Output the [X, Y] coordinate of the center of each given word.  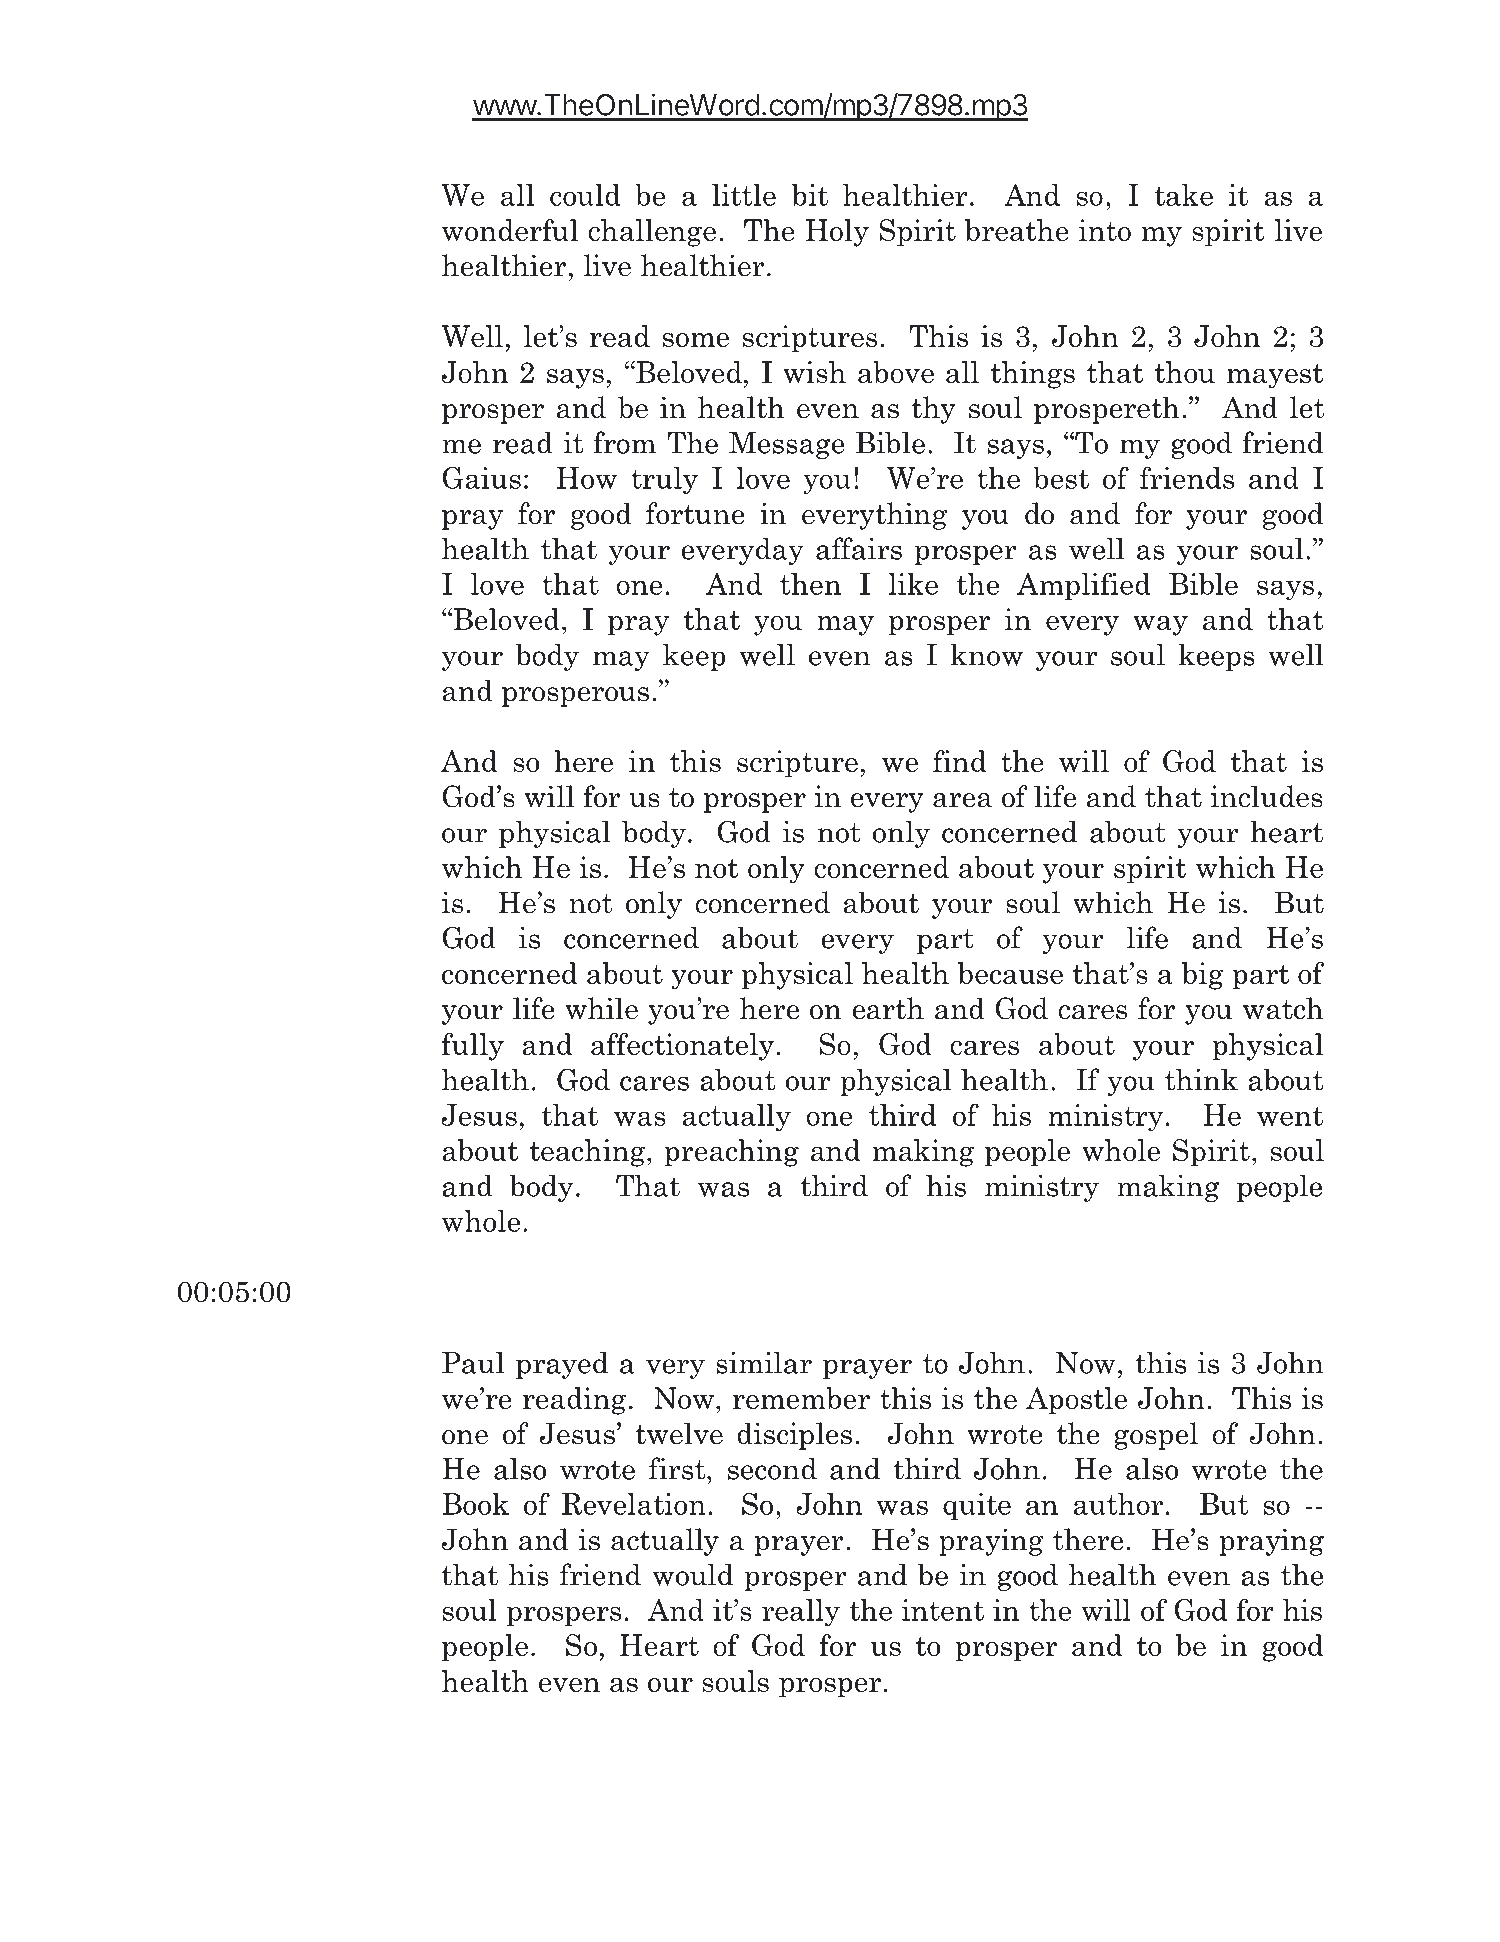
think [1201, 1079]
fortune [695, 513]
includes [1267, 796]
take [1184, 195]
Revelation [634, 1504]
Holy [837, 233]
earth [888, 1008]
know [986, 655]
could [585, 195]
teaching [589, 1153]
